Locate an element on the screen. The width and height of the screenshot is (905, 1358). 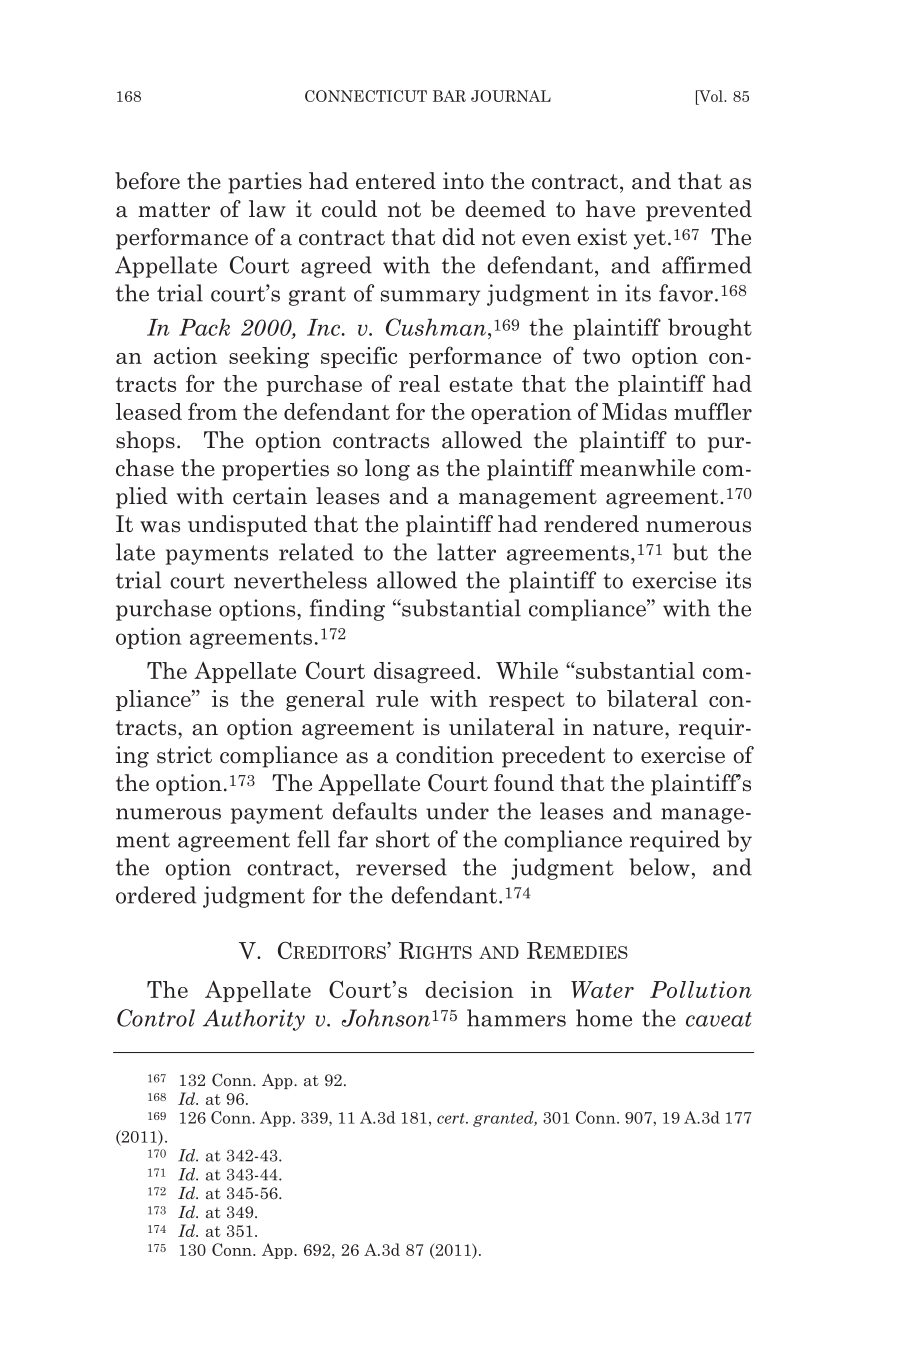
undisputed is located at coordinates (247, 526).
